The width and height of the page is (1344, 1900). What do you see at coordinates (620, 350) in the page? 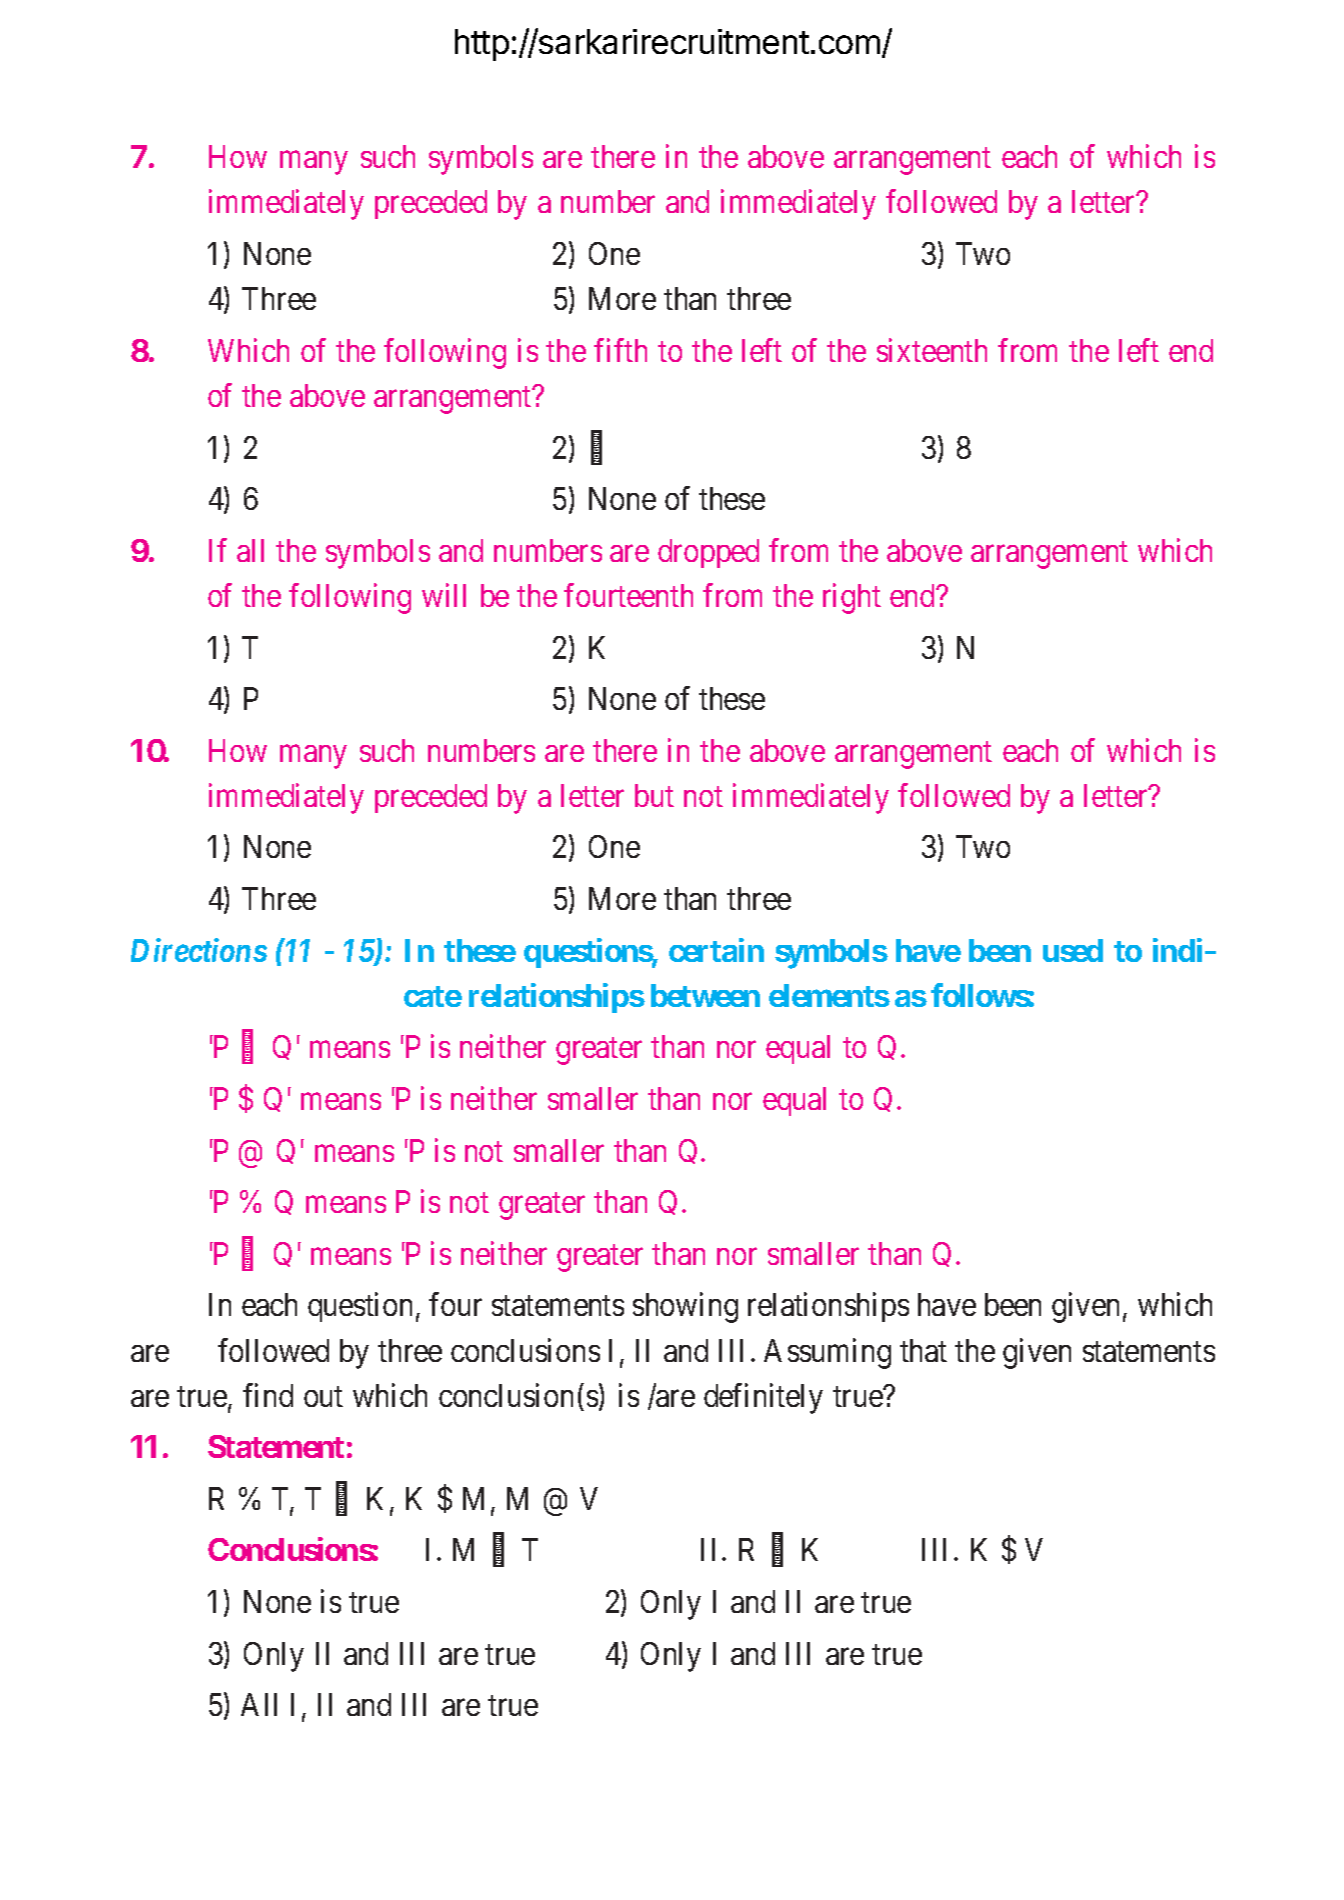
I see `fifth` at bounding box center [620, 350].
